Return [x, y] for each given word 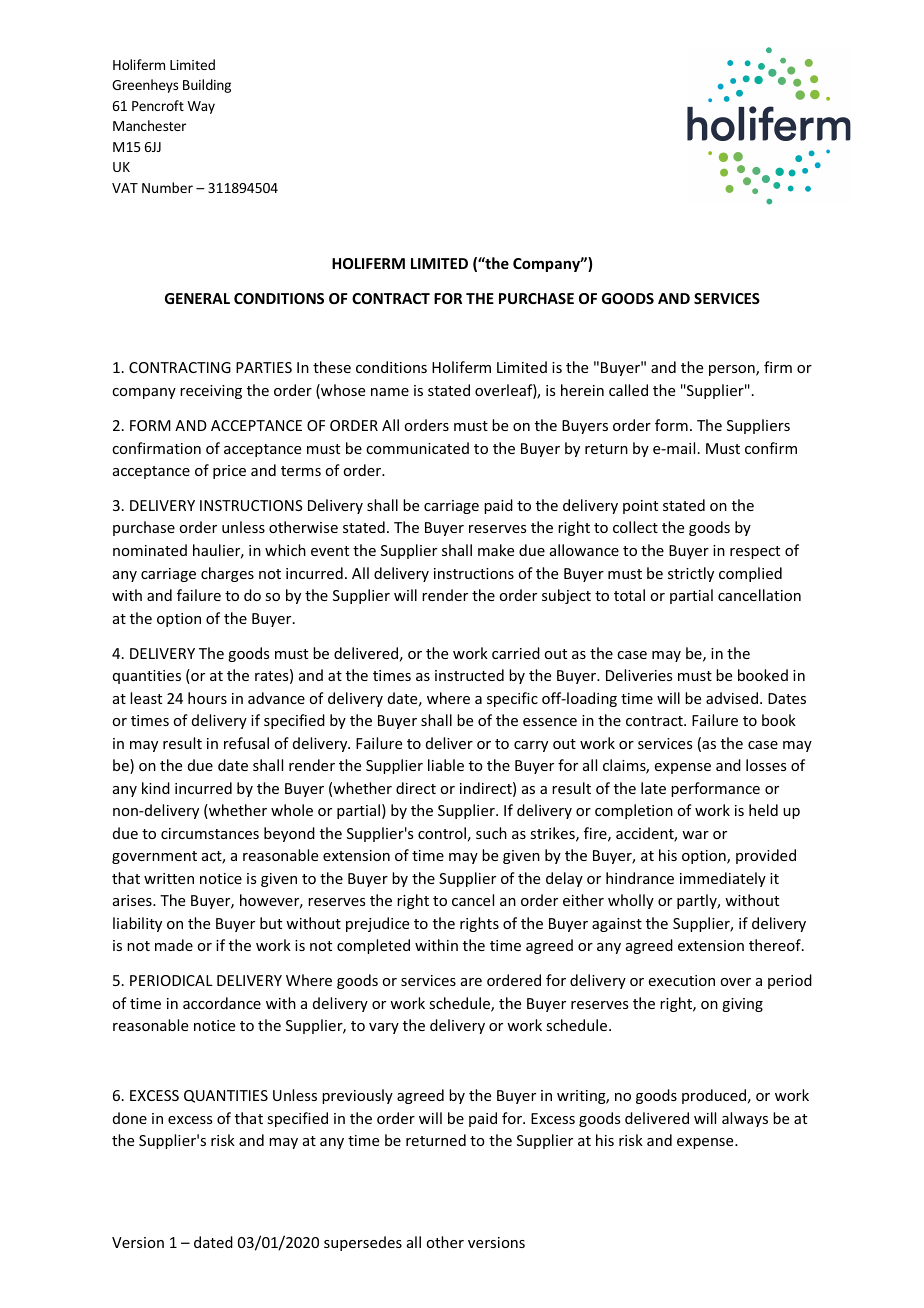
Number [167, 187]
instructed [469, 675]
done [130, 1118]
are [471, 982]
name [390, 392]
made [174, 945]
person [733, 370]
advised [732, 698]
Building [207, 86]
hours [207, 698]
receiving [211, 392]
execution [682, 980]
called [628, 390]
